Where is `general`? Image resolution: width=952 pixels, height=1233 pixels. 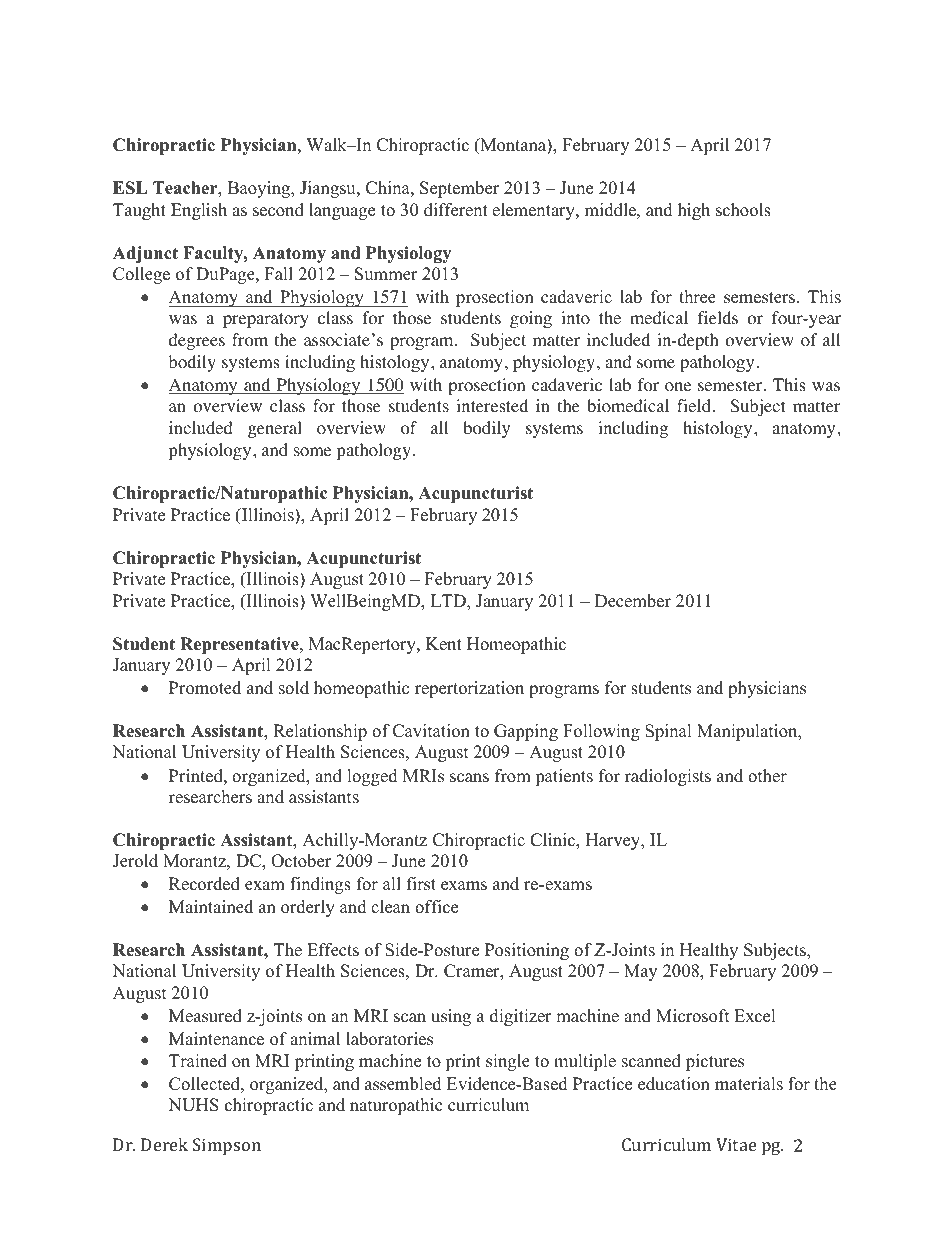 general is located at coordinates (275, 429).
